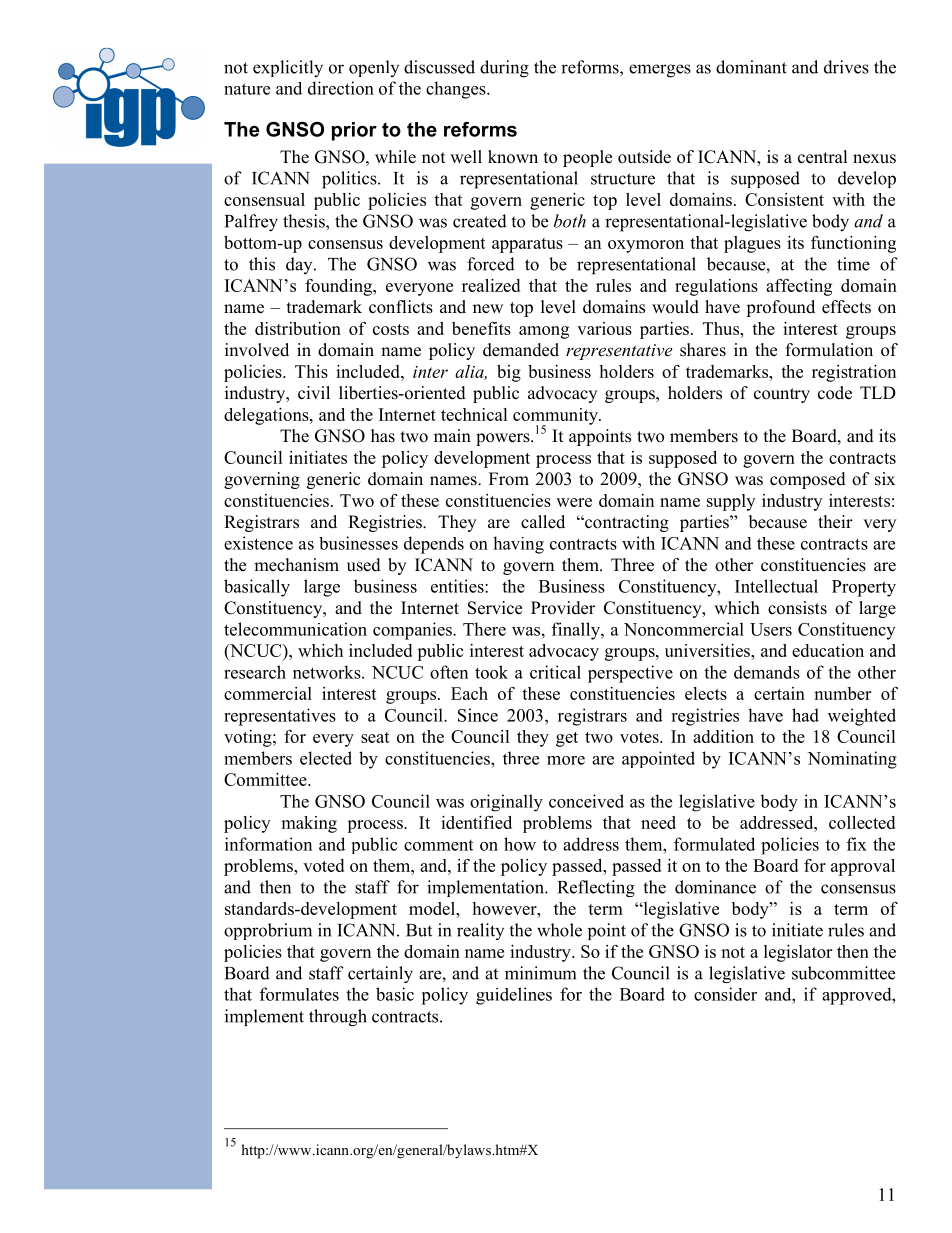  What do you see at coordinates (296, 565) in the image?
I see `mechanism` at bounding box center [296, 565].
